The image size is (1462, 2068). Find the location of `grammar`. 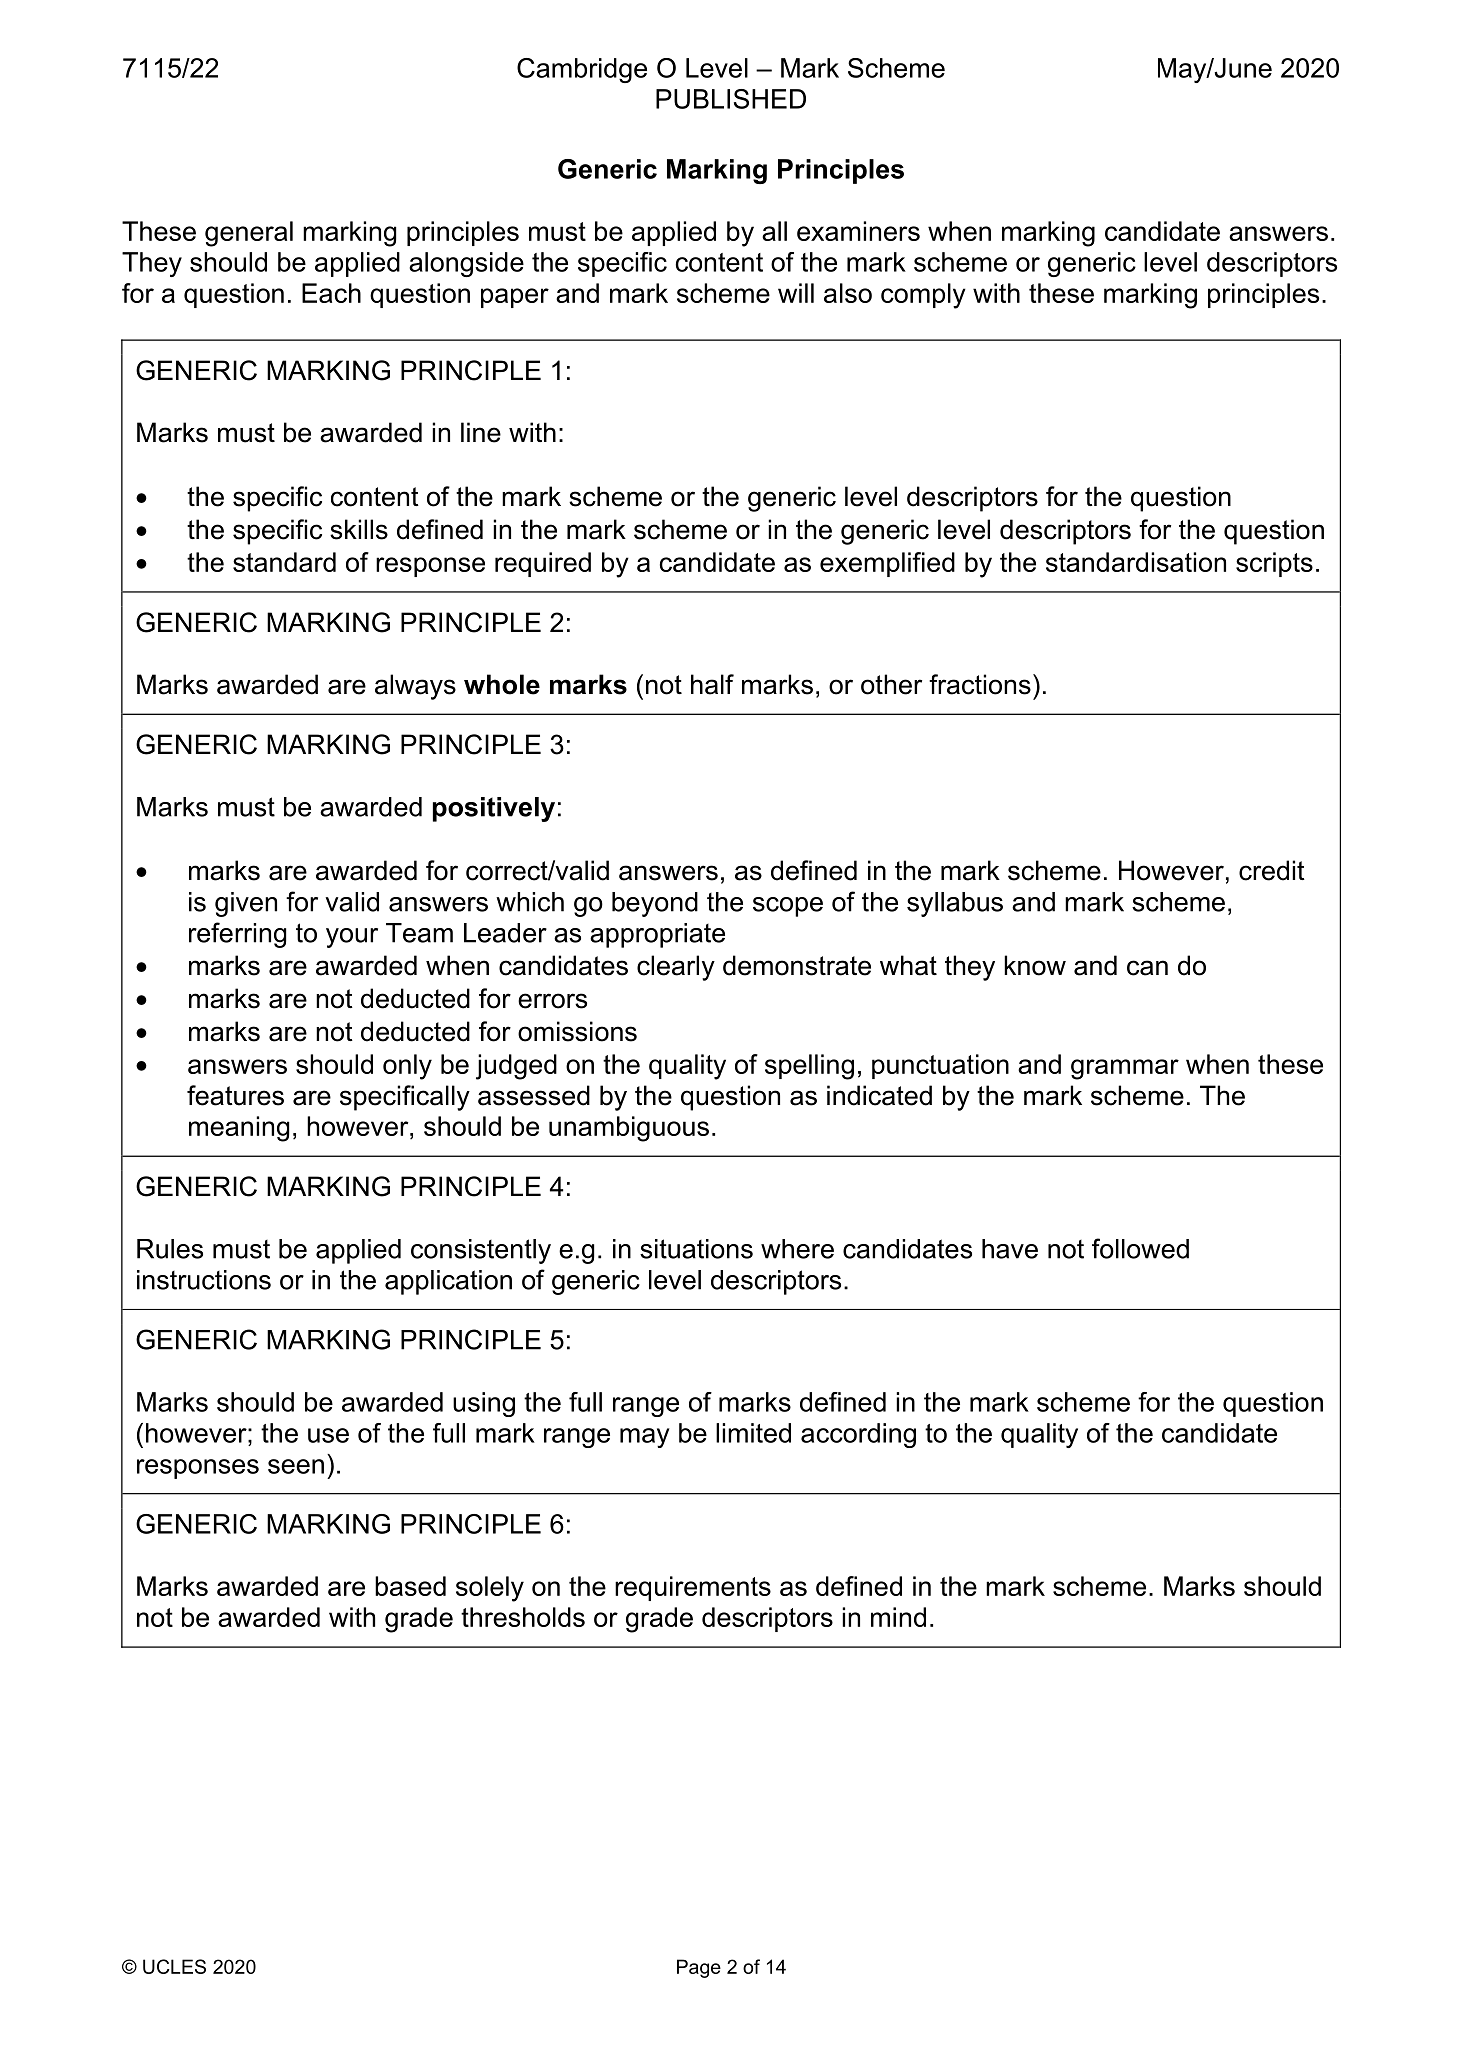

grammar is located at coordinates (1125, 1069).
